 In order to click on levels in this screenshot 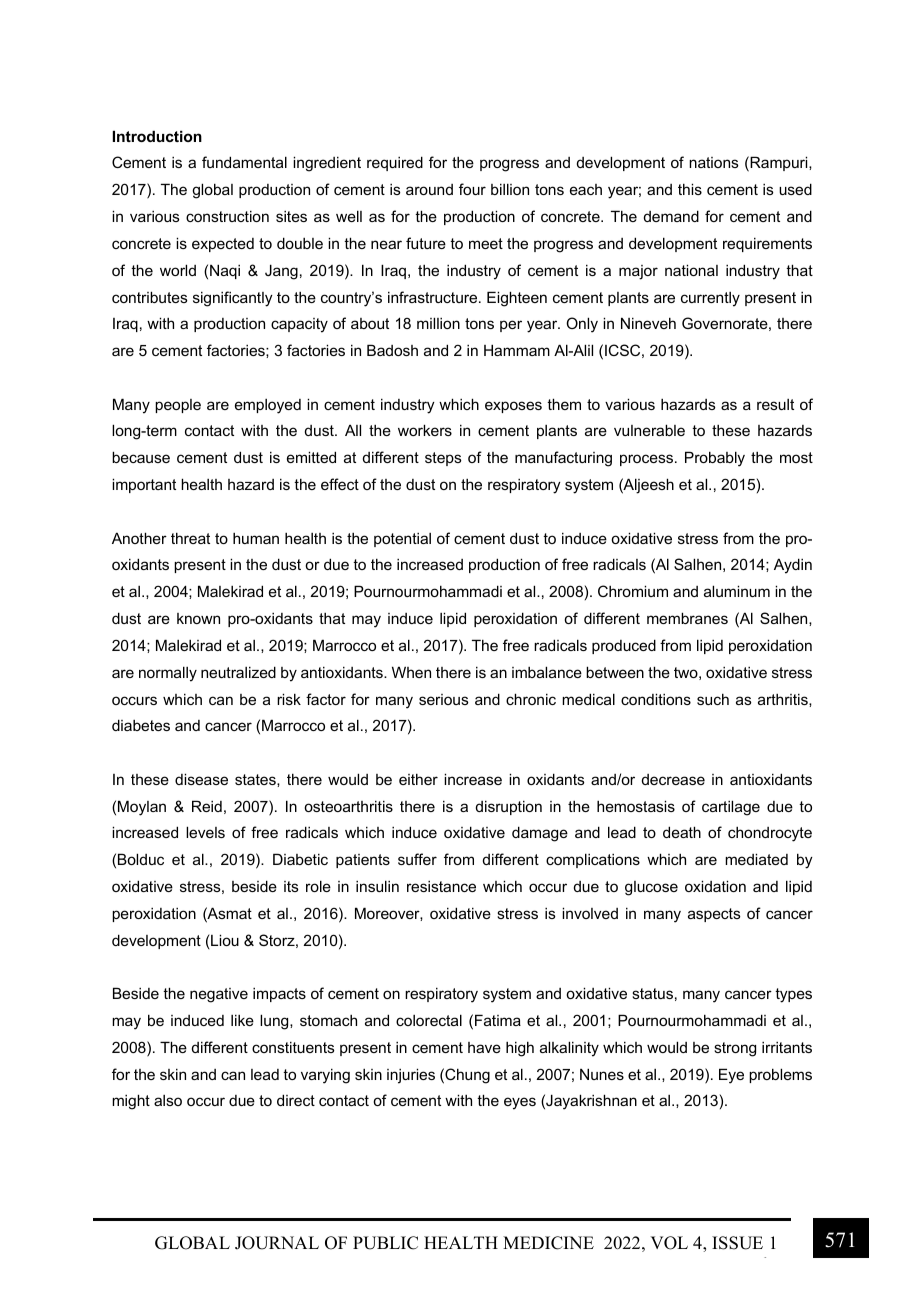, I will do `click(205, 832)`.
